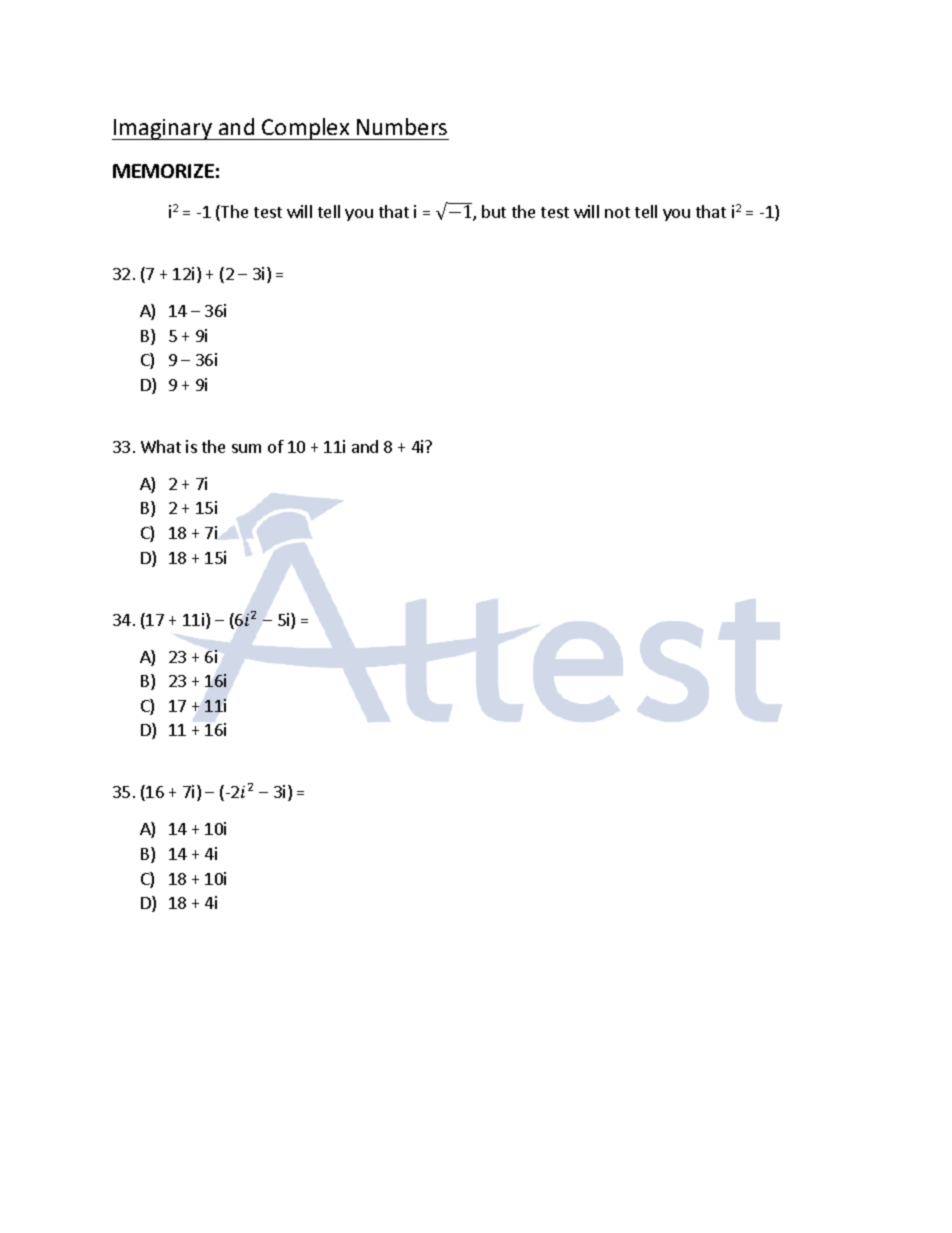  What do you see at coordinates (246, 448) in the page?
I see `sum` at bounding box center [246, 448].
